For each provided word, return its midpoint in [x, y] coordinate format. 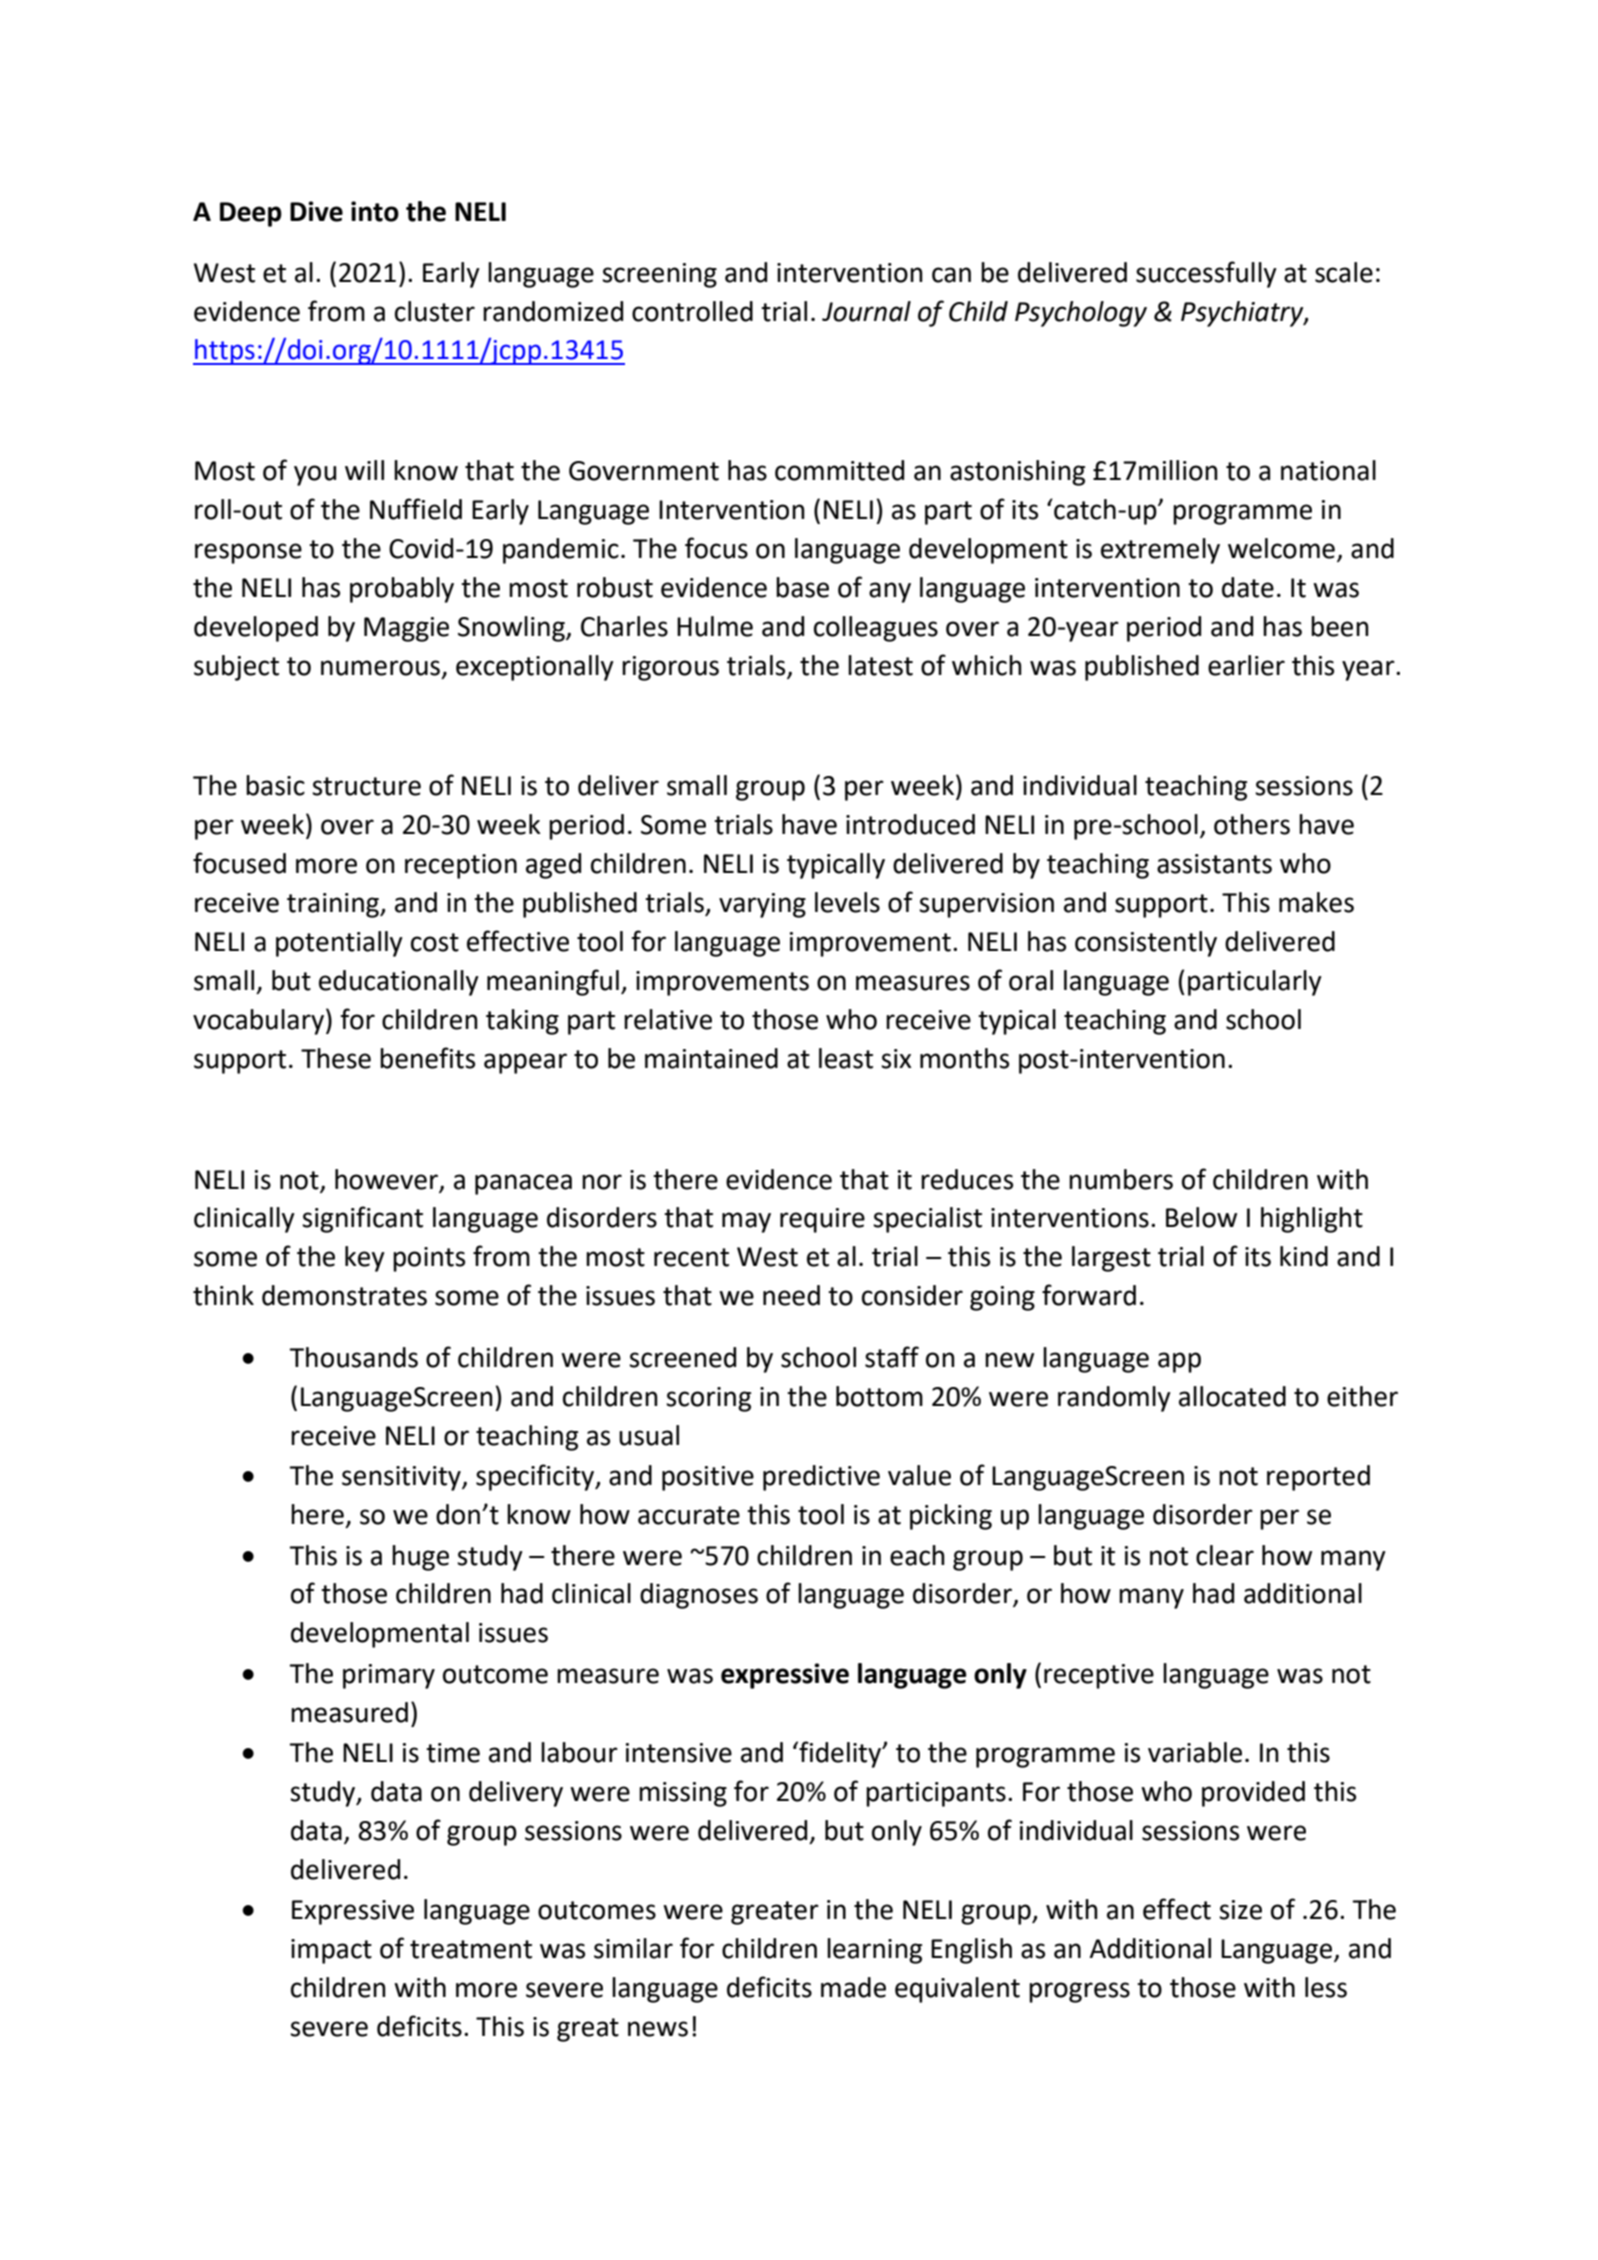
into [375, 211]
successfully [1206, 274]
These [336, 1058]
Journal [866, 311]
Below [1201, 1217]
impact [331, 1951]
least [846, 1058]
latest [880, 665]
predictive [821, 1478]
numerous [380, 668]
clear [1225, 1555]
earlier [1246, 665]
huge [420, 1558]
